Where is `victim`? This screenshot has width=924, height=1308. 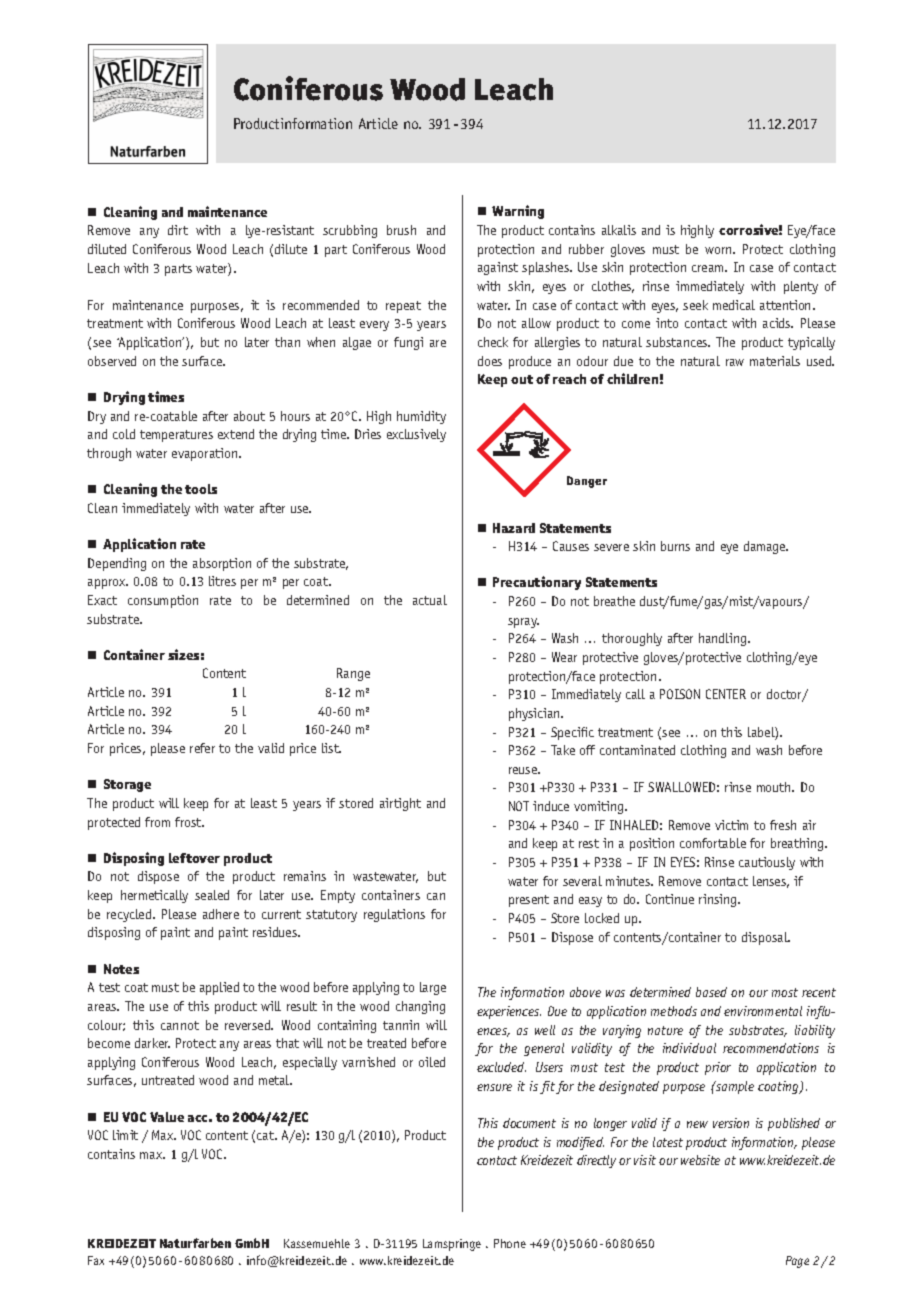 victim is located at coordinates (731, 825).
